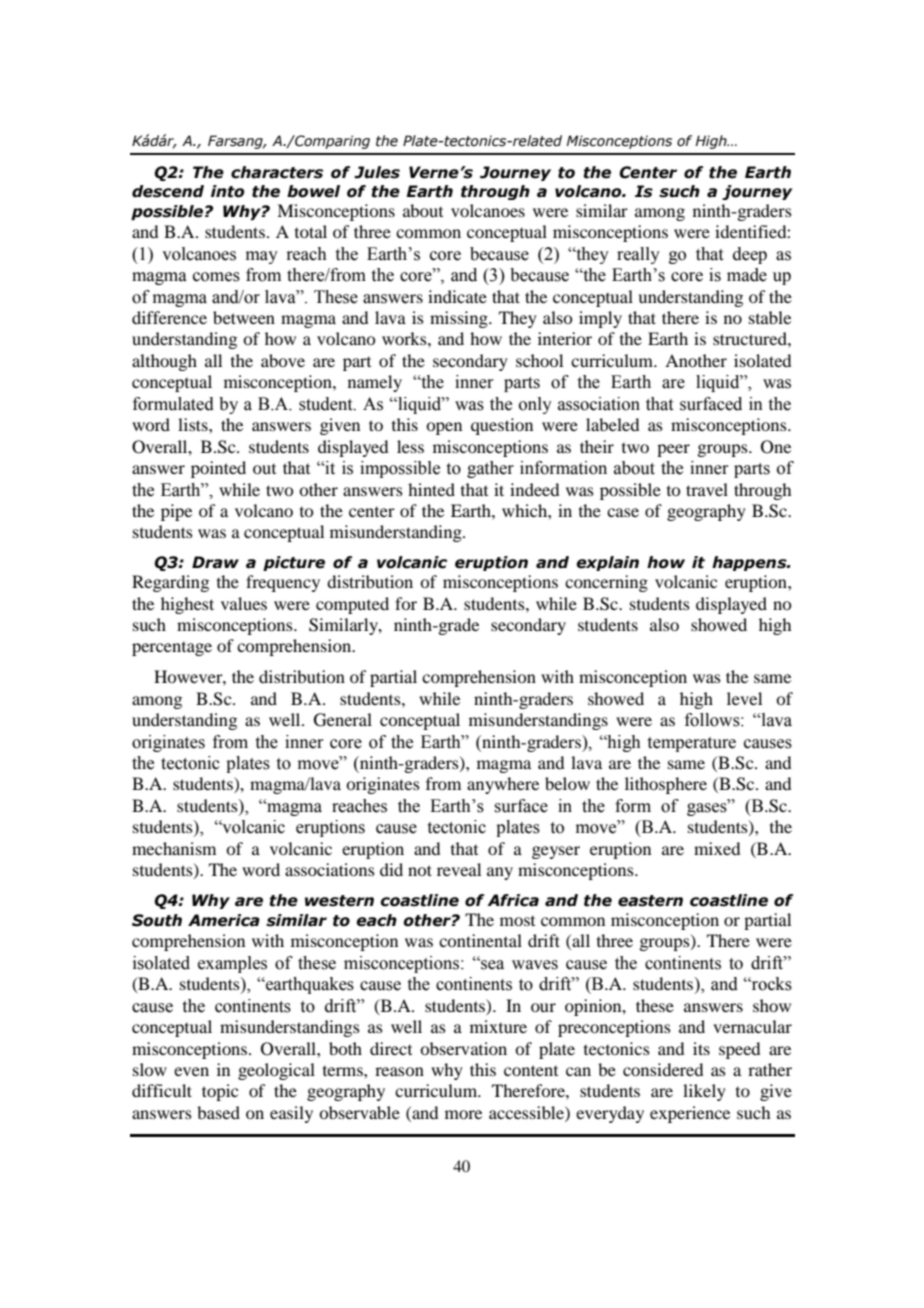  I want to click on deep, so click(750, 255).
